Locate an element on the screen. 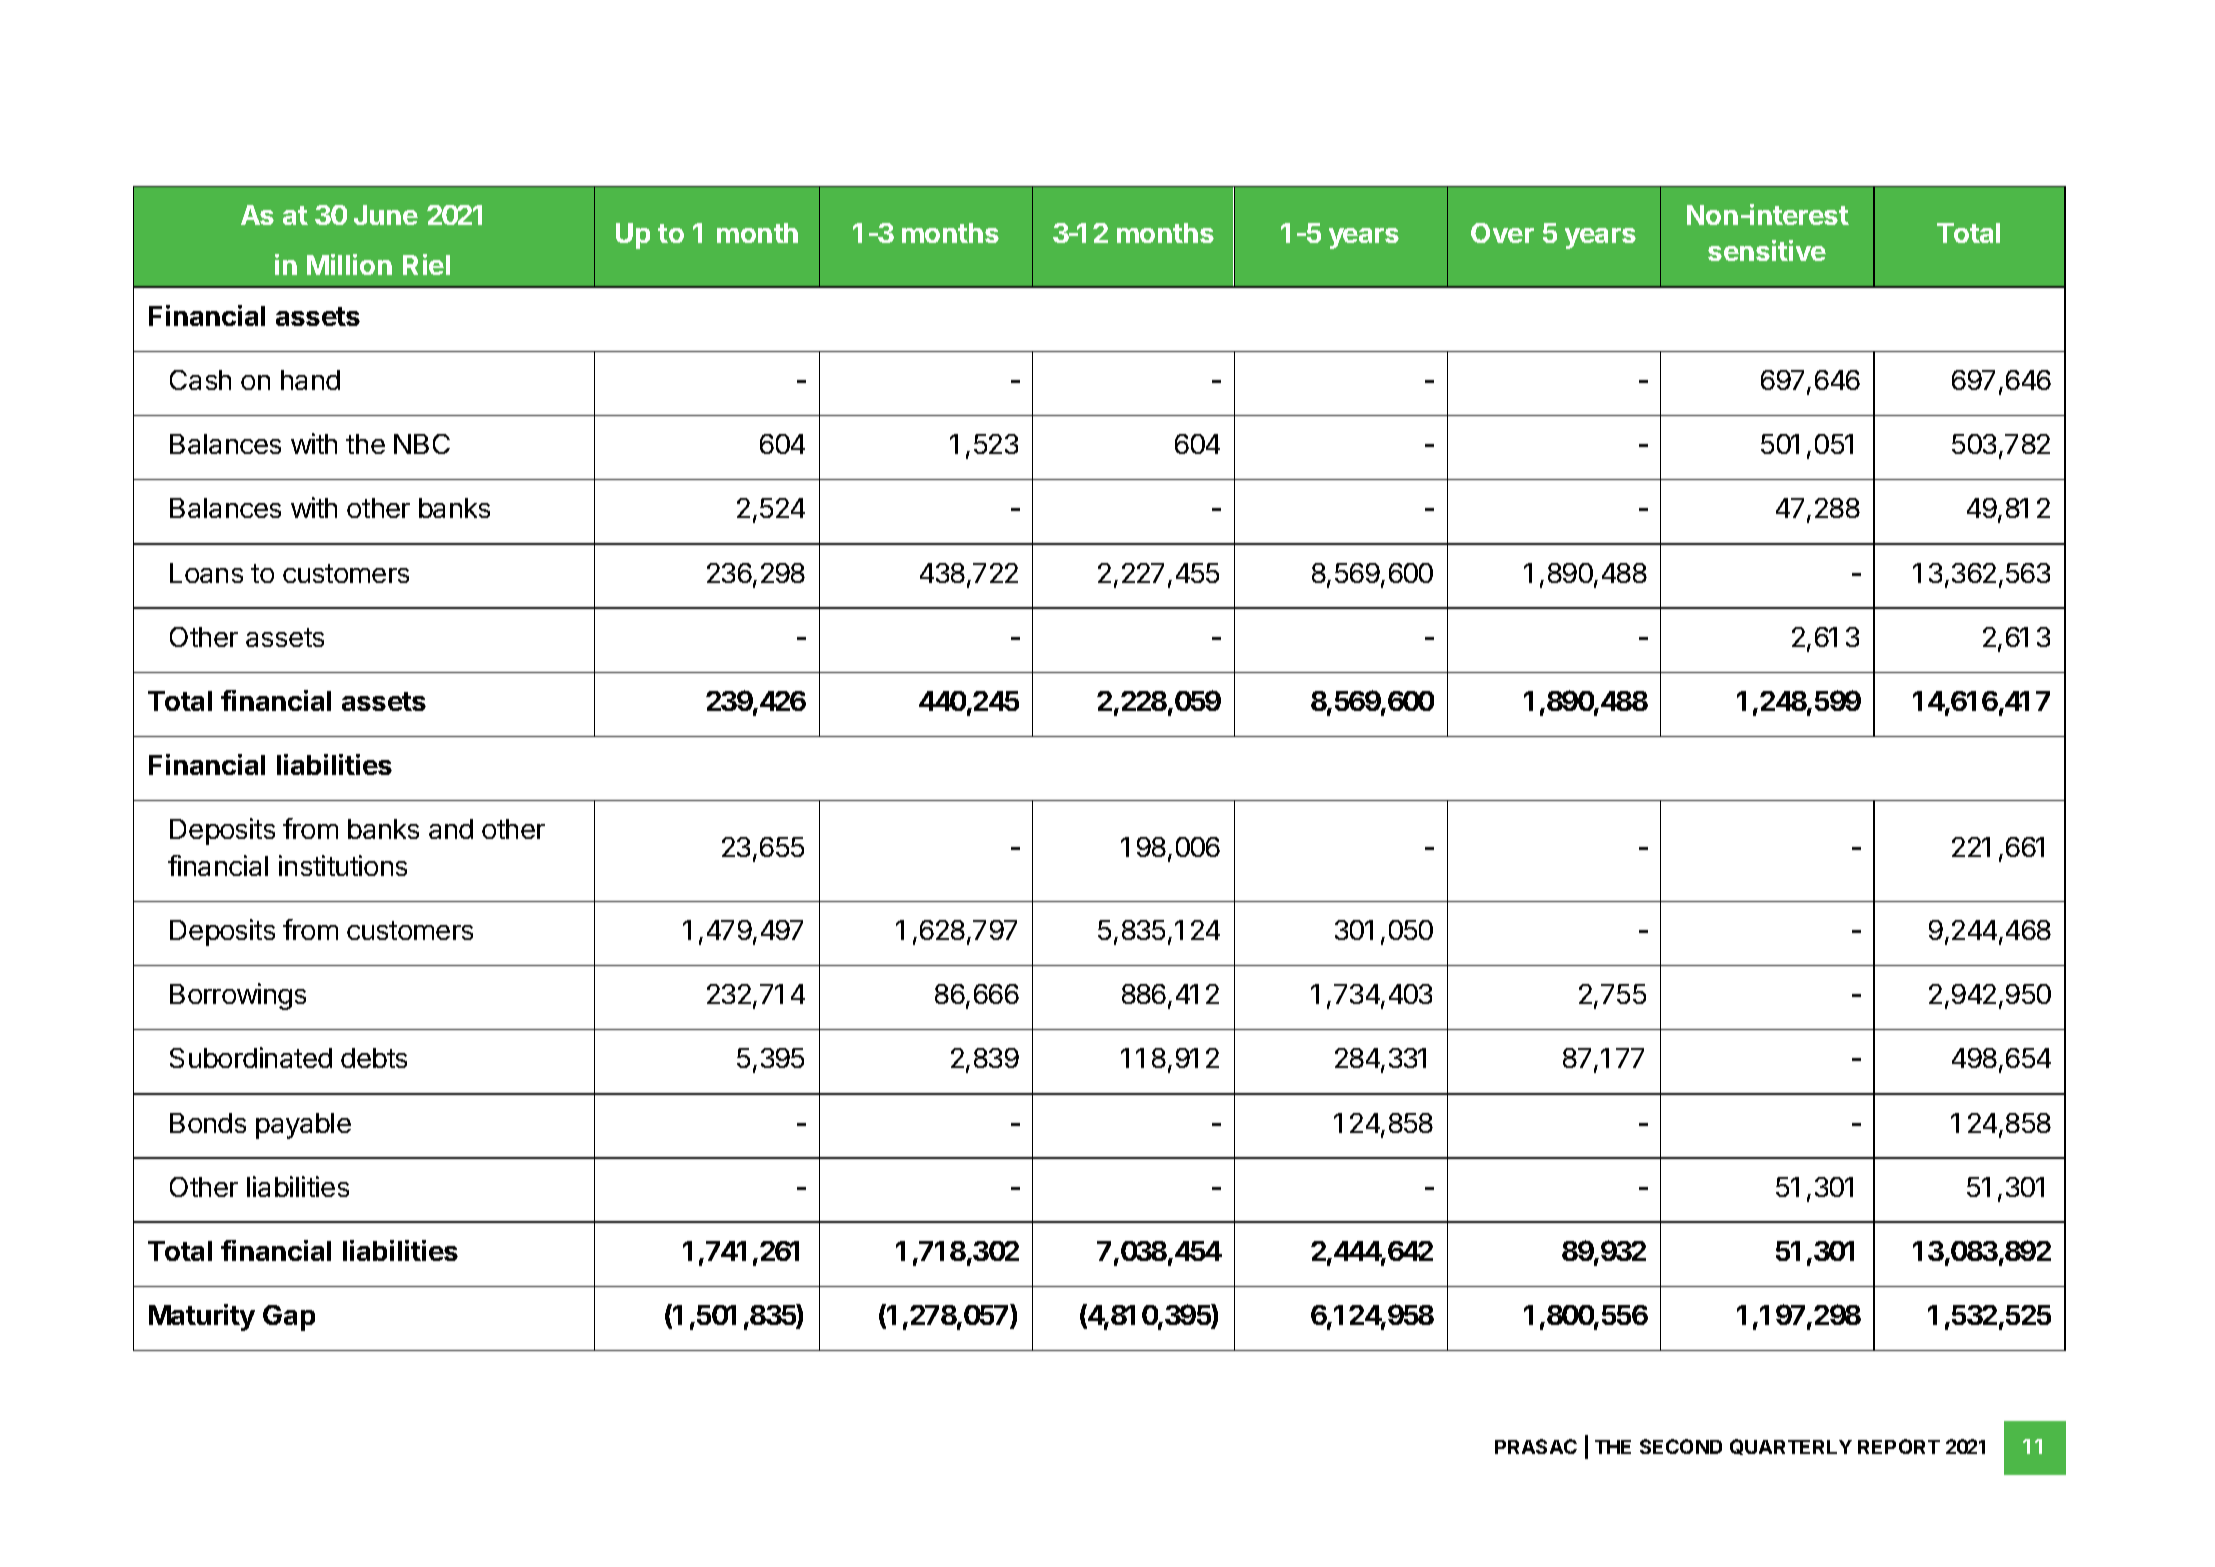  Riel is located at coordinates (426, 264).
